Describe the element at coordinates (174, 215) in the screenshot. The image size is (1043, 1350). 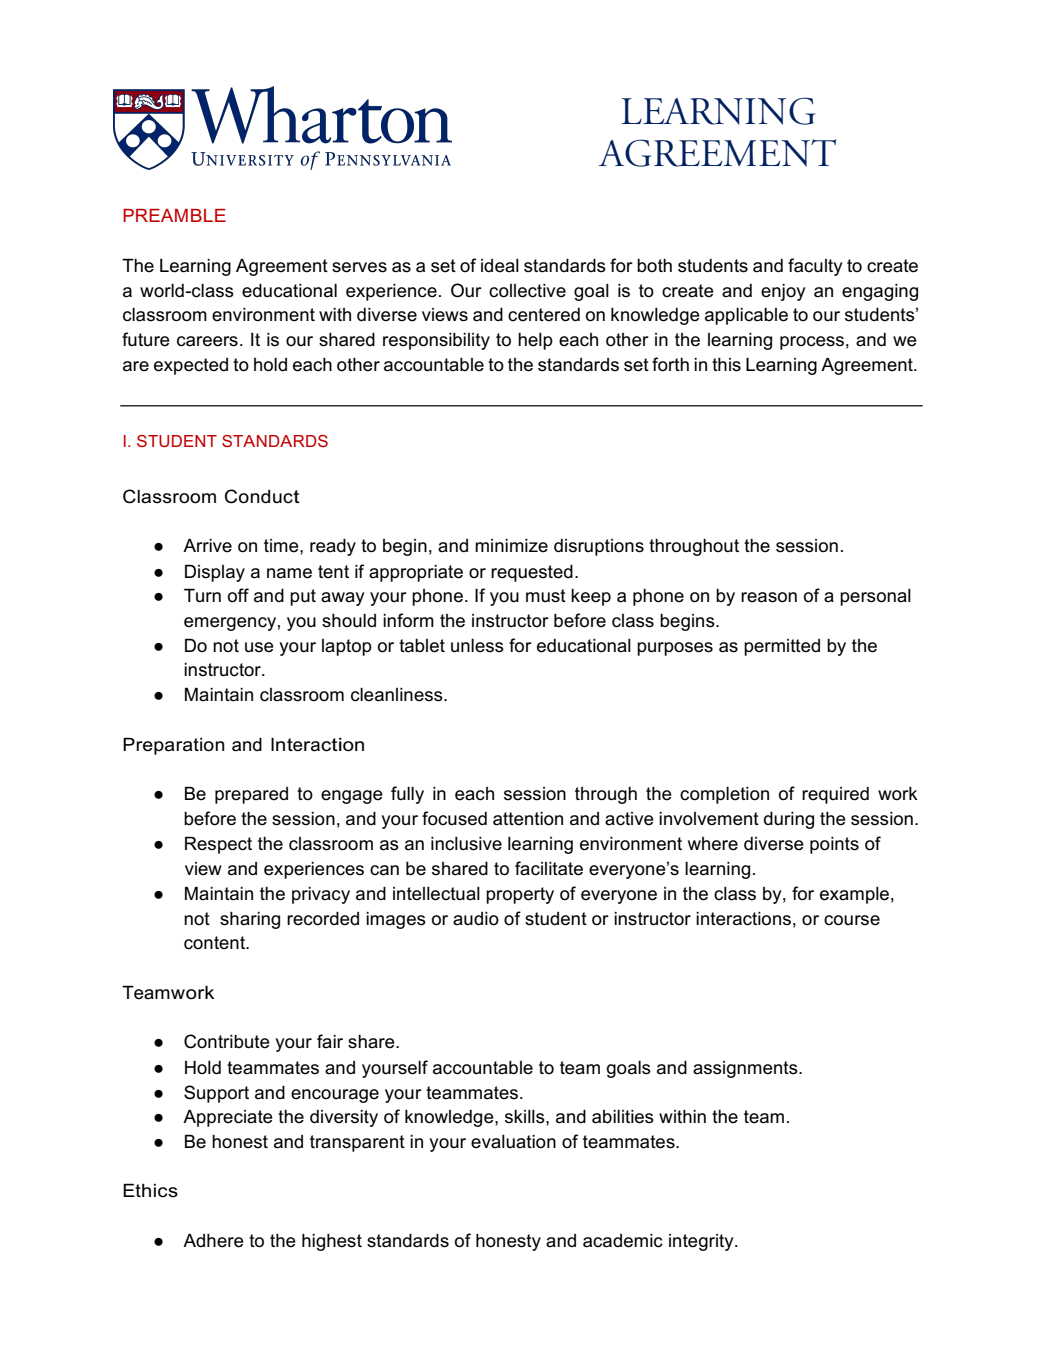
I see `PREAMBLE` at that location.
